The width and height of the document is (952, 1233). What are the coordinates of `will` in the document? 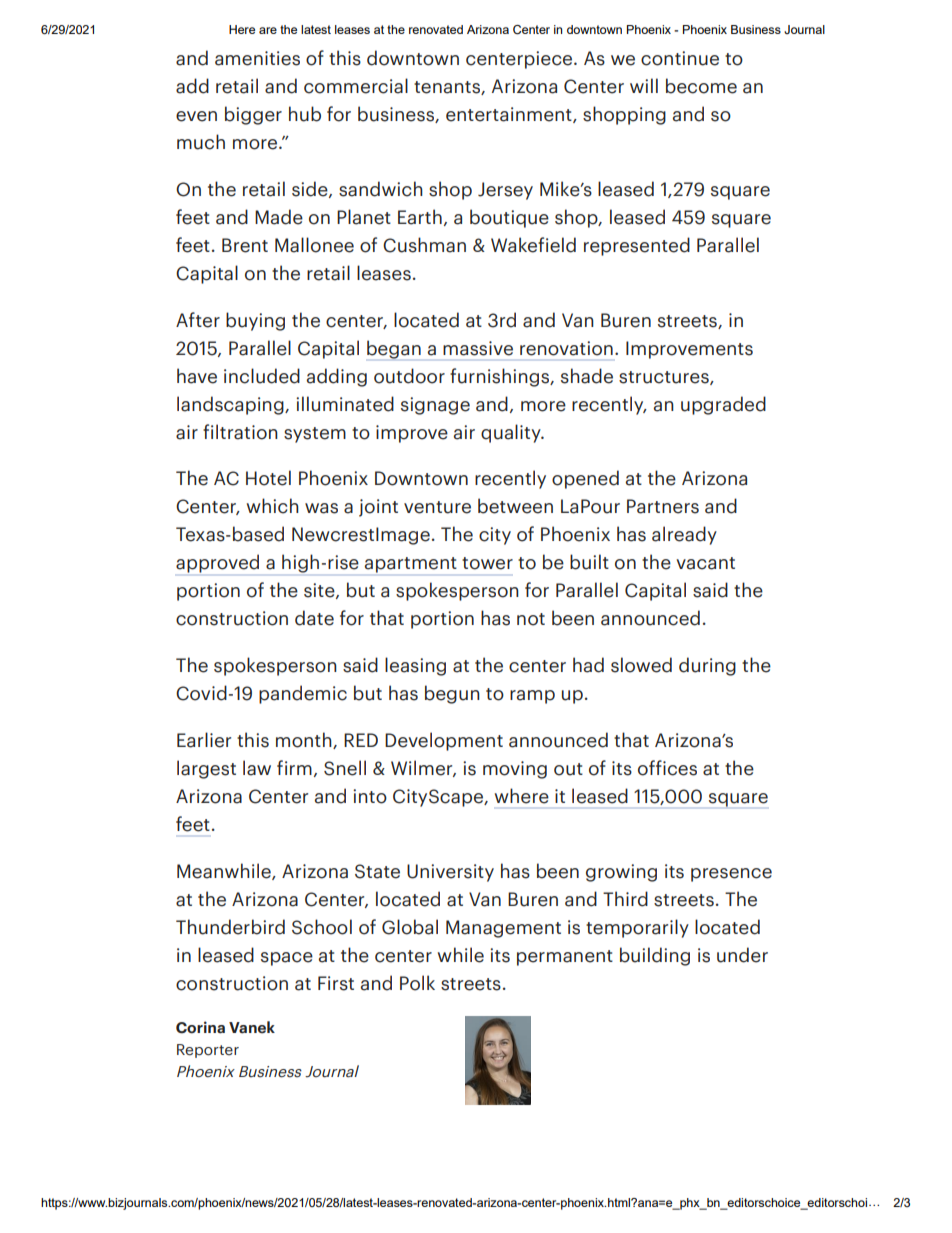 It's located at (644, 85).
